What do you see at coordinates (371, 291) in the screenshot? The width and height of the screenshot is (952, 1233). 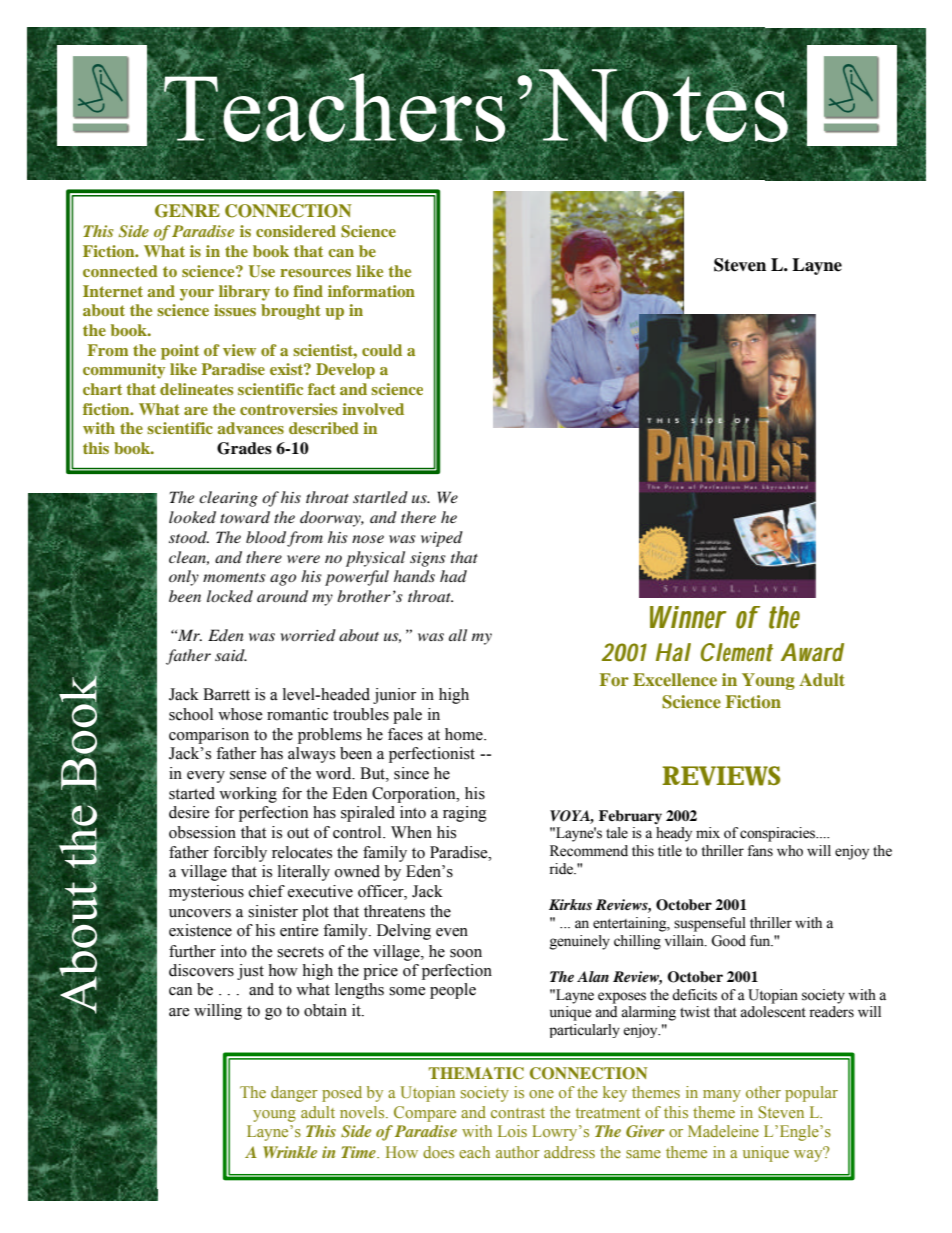 I see `information` at bounding box center [371, 291].
